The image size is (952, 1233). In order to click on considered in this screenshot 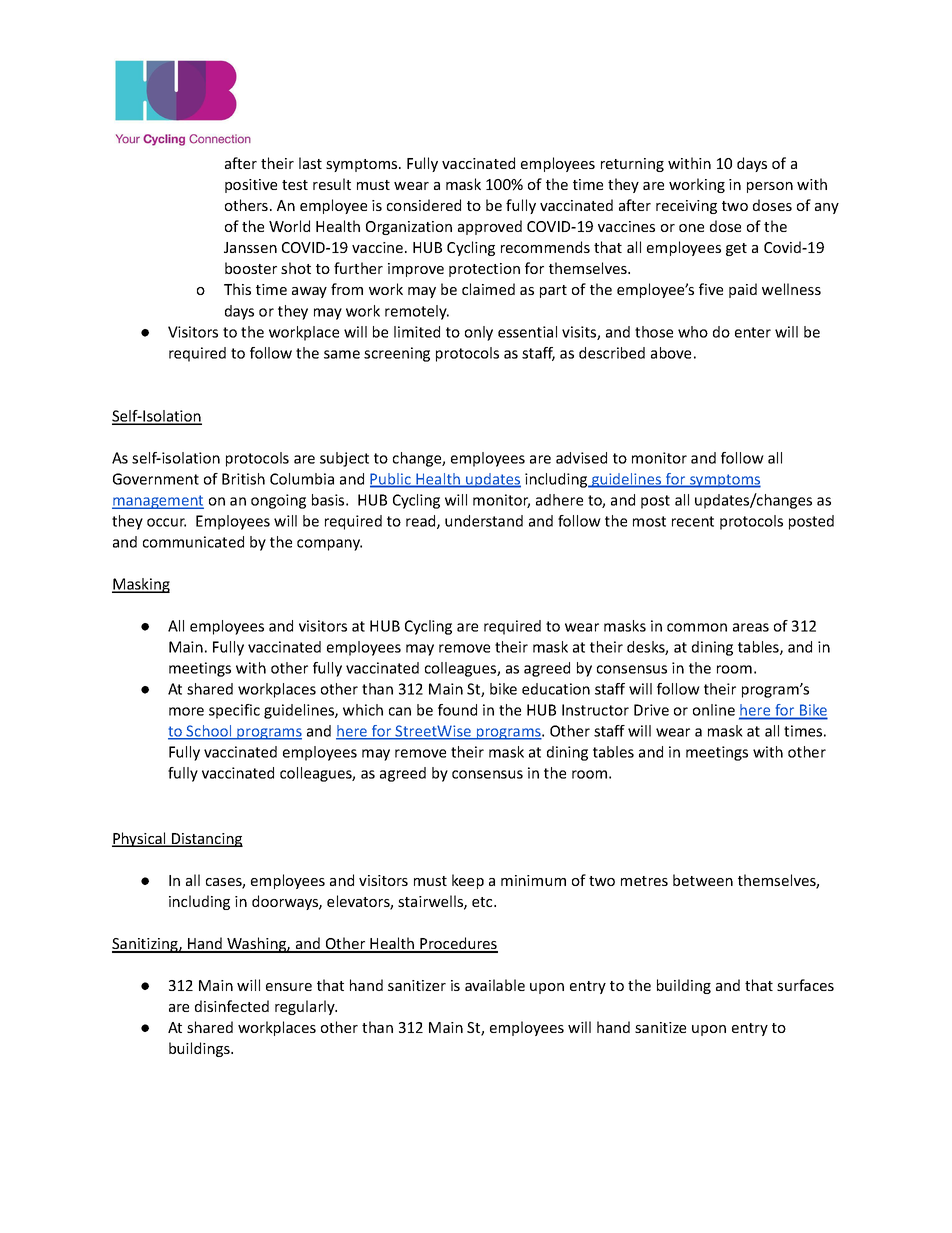, I will do `click(424, 205)`.
